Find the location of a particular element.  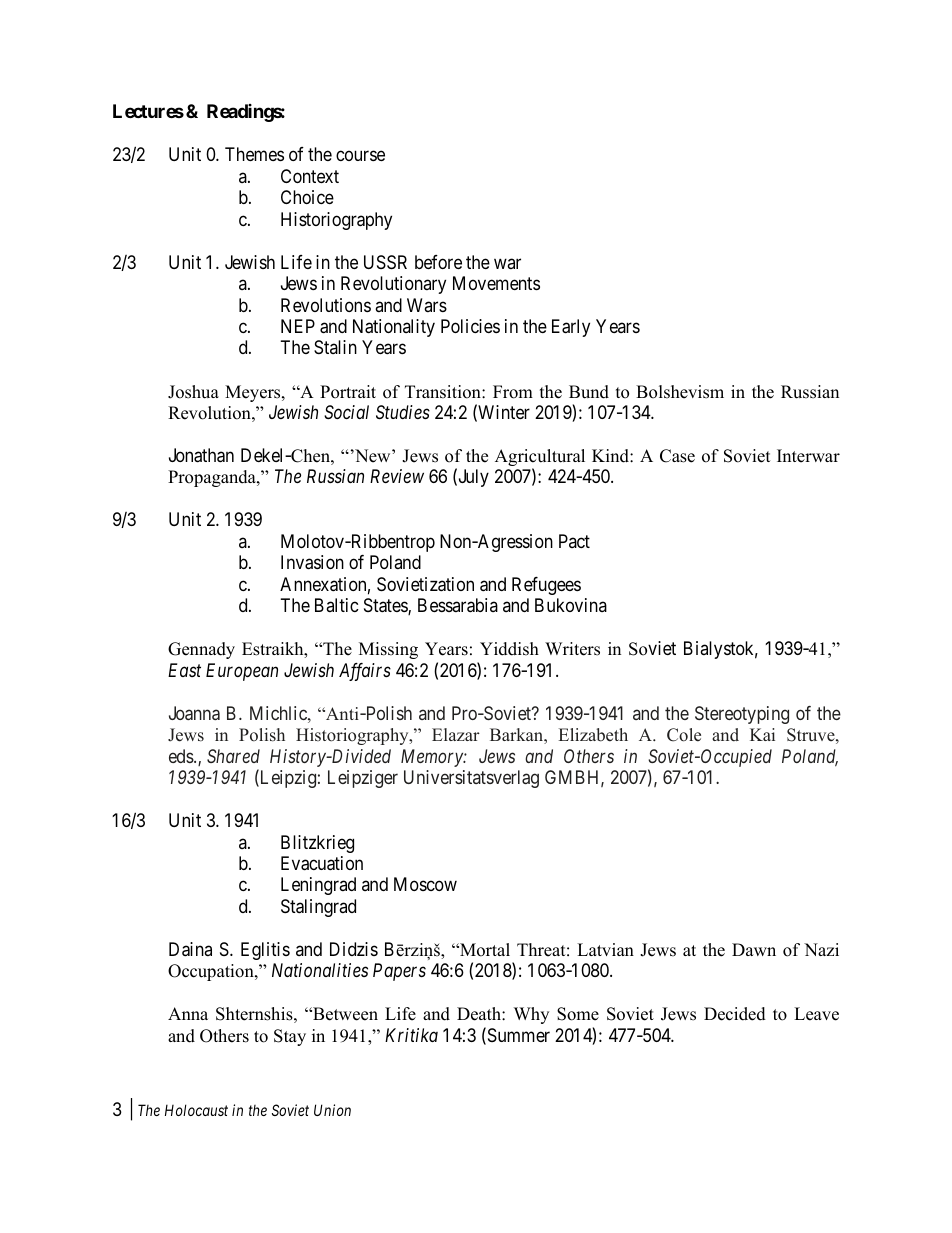

Themes is located at coordinates (254, 154).
